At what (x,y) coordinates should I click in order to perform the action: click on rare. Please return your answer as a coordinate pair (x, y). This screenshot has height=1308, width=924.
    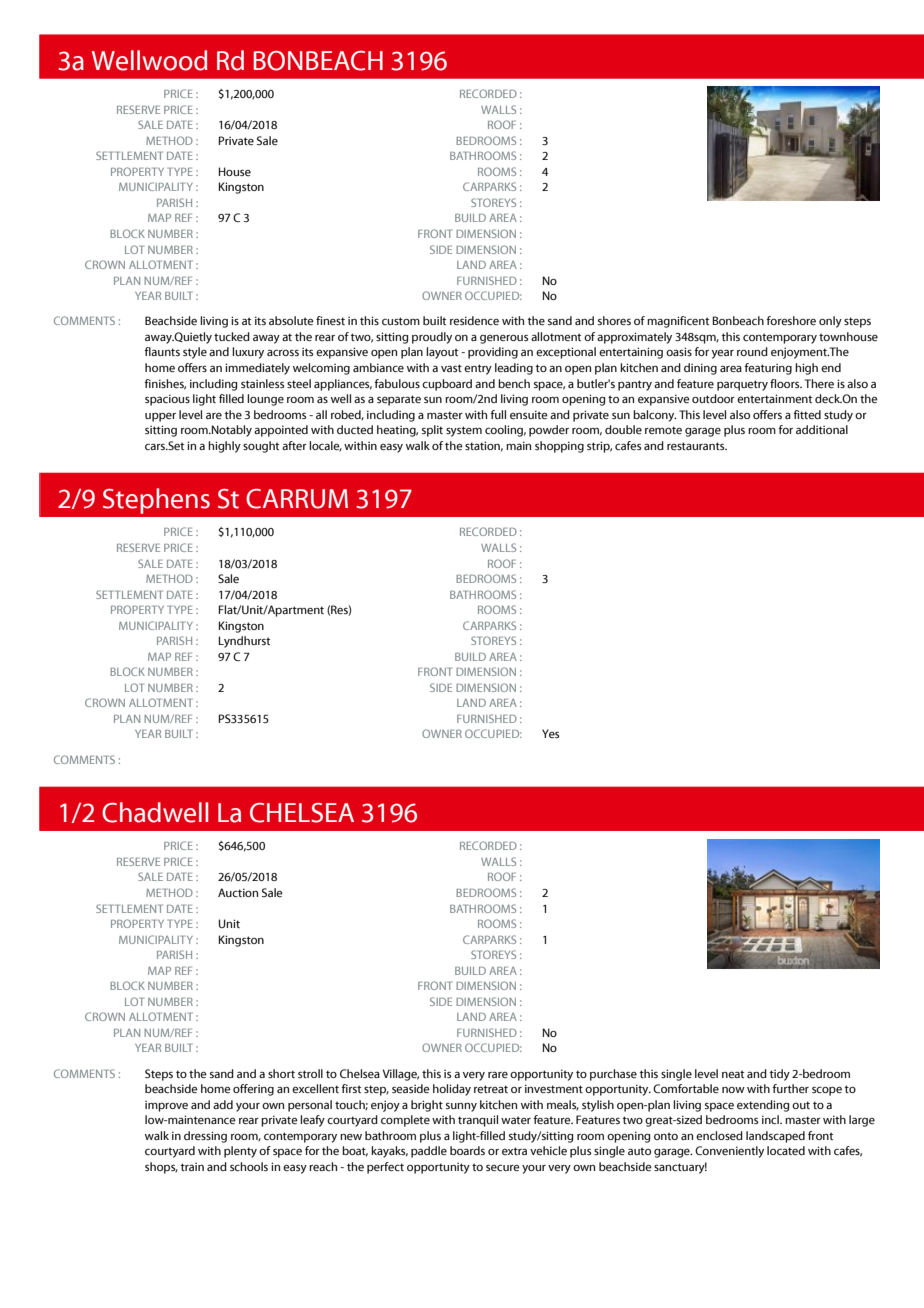
    Looking at the image, I should click on (498, 1074).
